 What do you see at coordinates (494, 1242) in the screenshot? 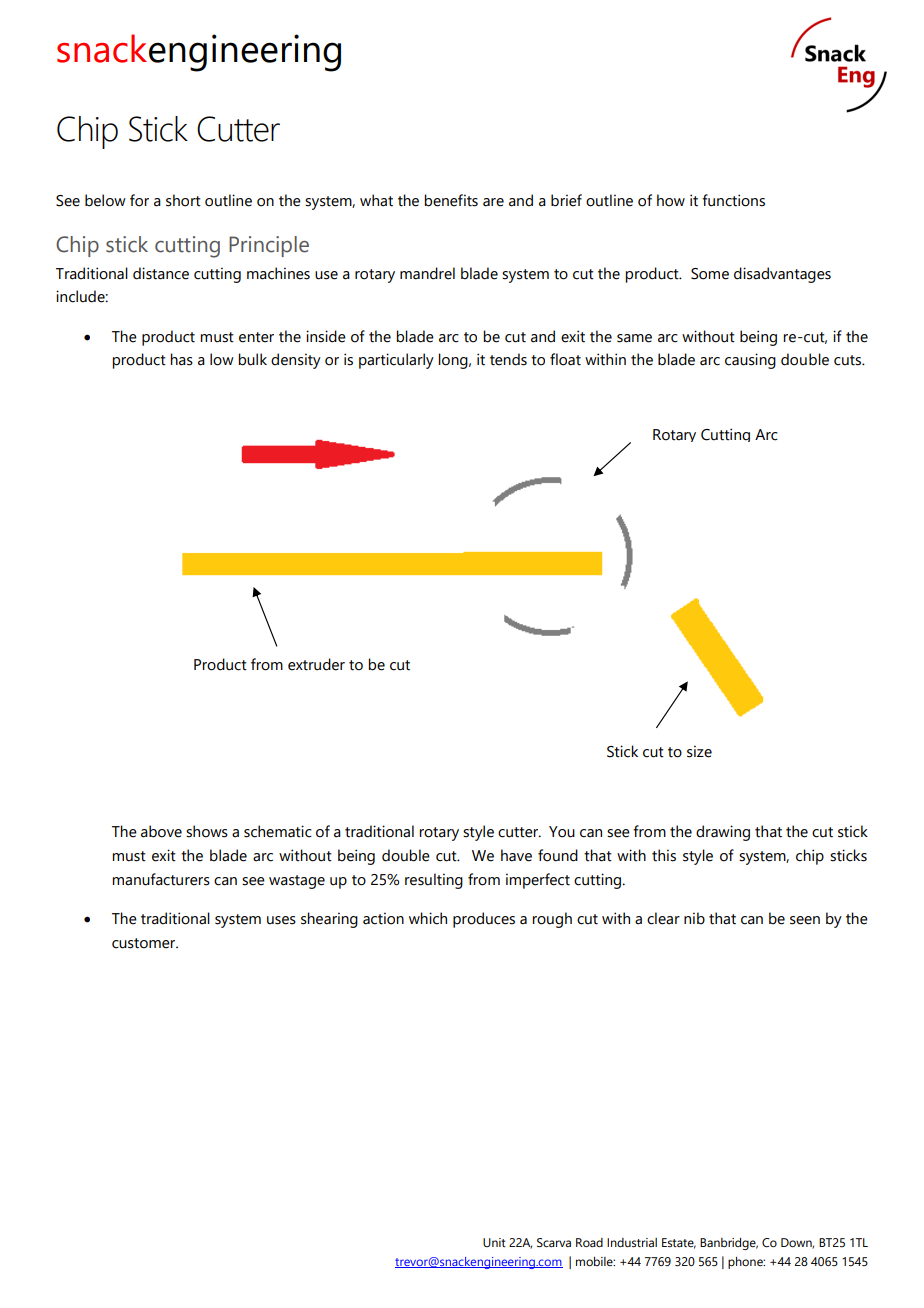
I see `Unit` at bounding box center [494, 1242].
